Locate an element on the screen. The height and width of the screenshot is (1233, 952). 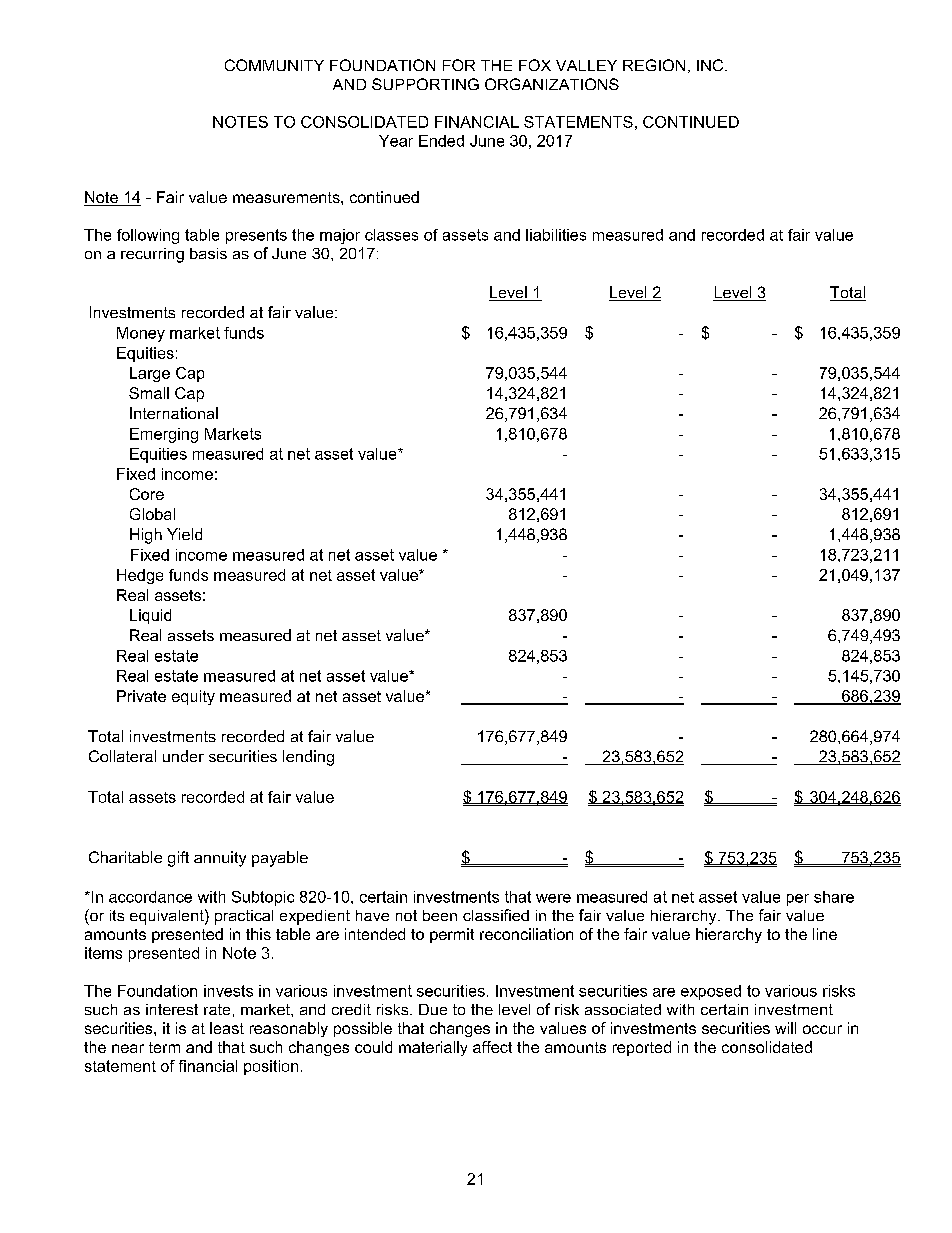
lending is located at coordinates (308, 758).
